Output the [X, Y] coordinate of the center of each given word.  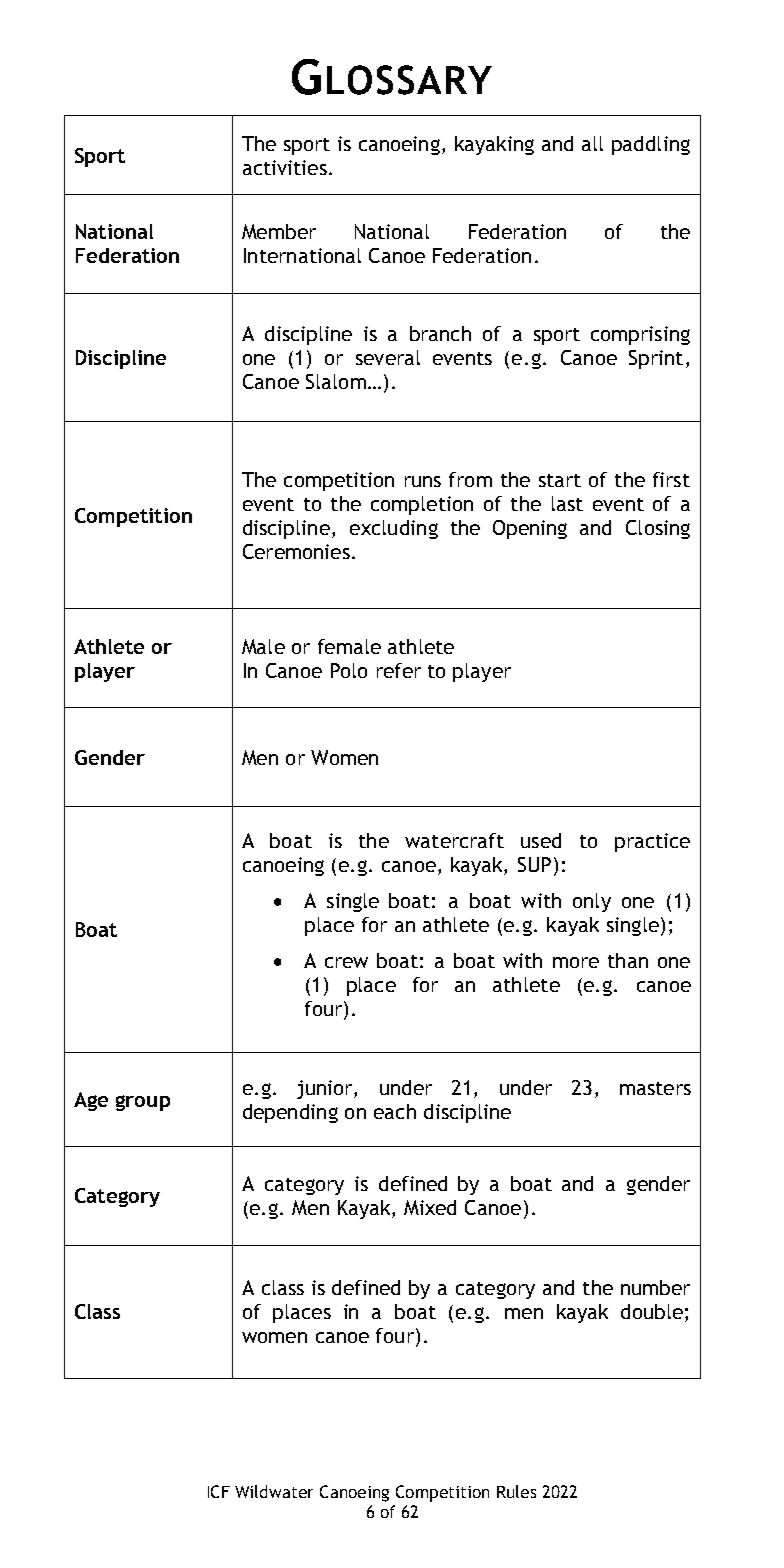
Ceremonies [296, 551]
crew [346, 962]
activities [285, 167]
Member [279, 231]
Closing [658, 529]
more [576, 962]
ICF [219, 1491]
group [143, 1103]
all [592, 143]
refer [399, 670]
